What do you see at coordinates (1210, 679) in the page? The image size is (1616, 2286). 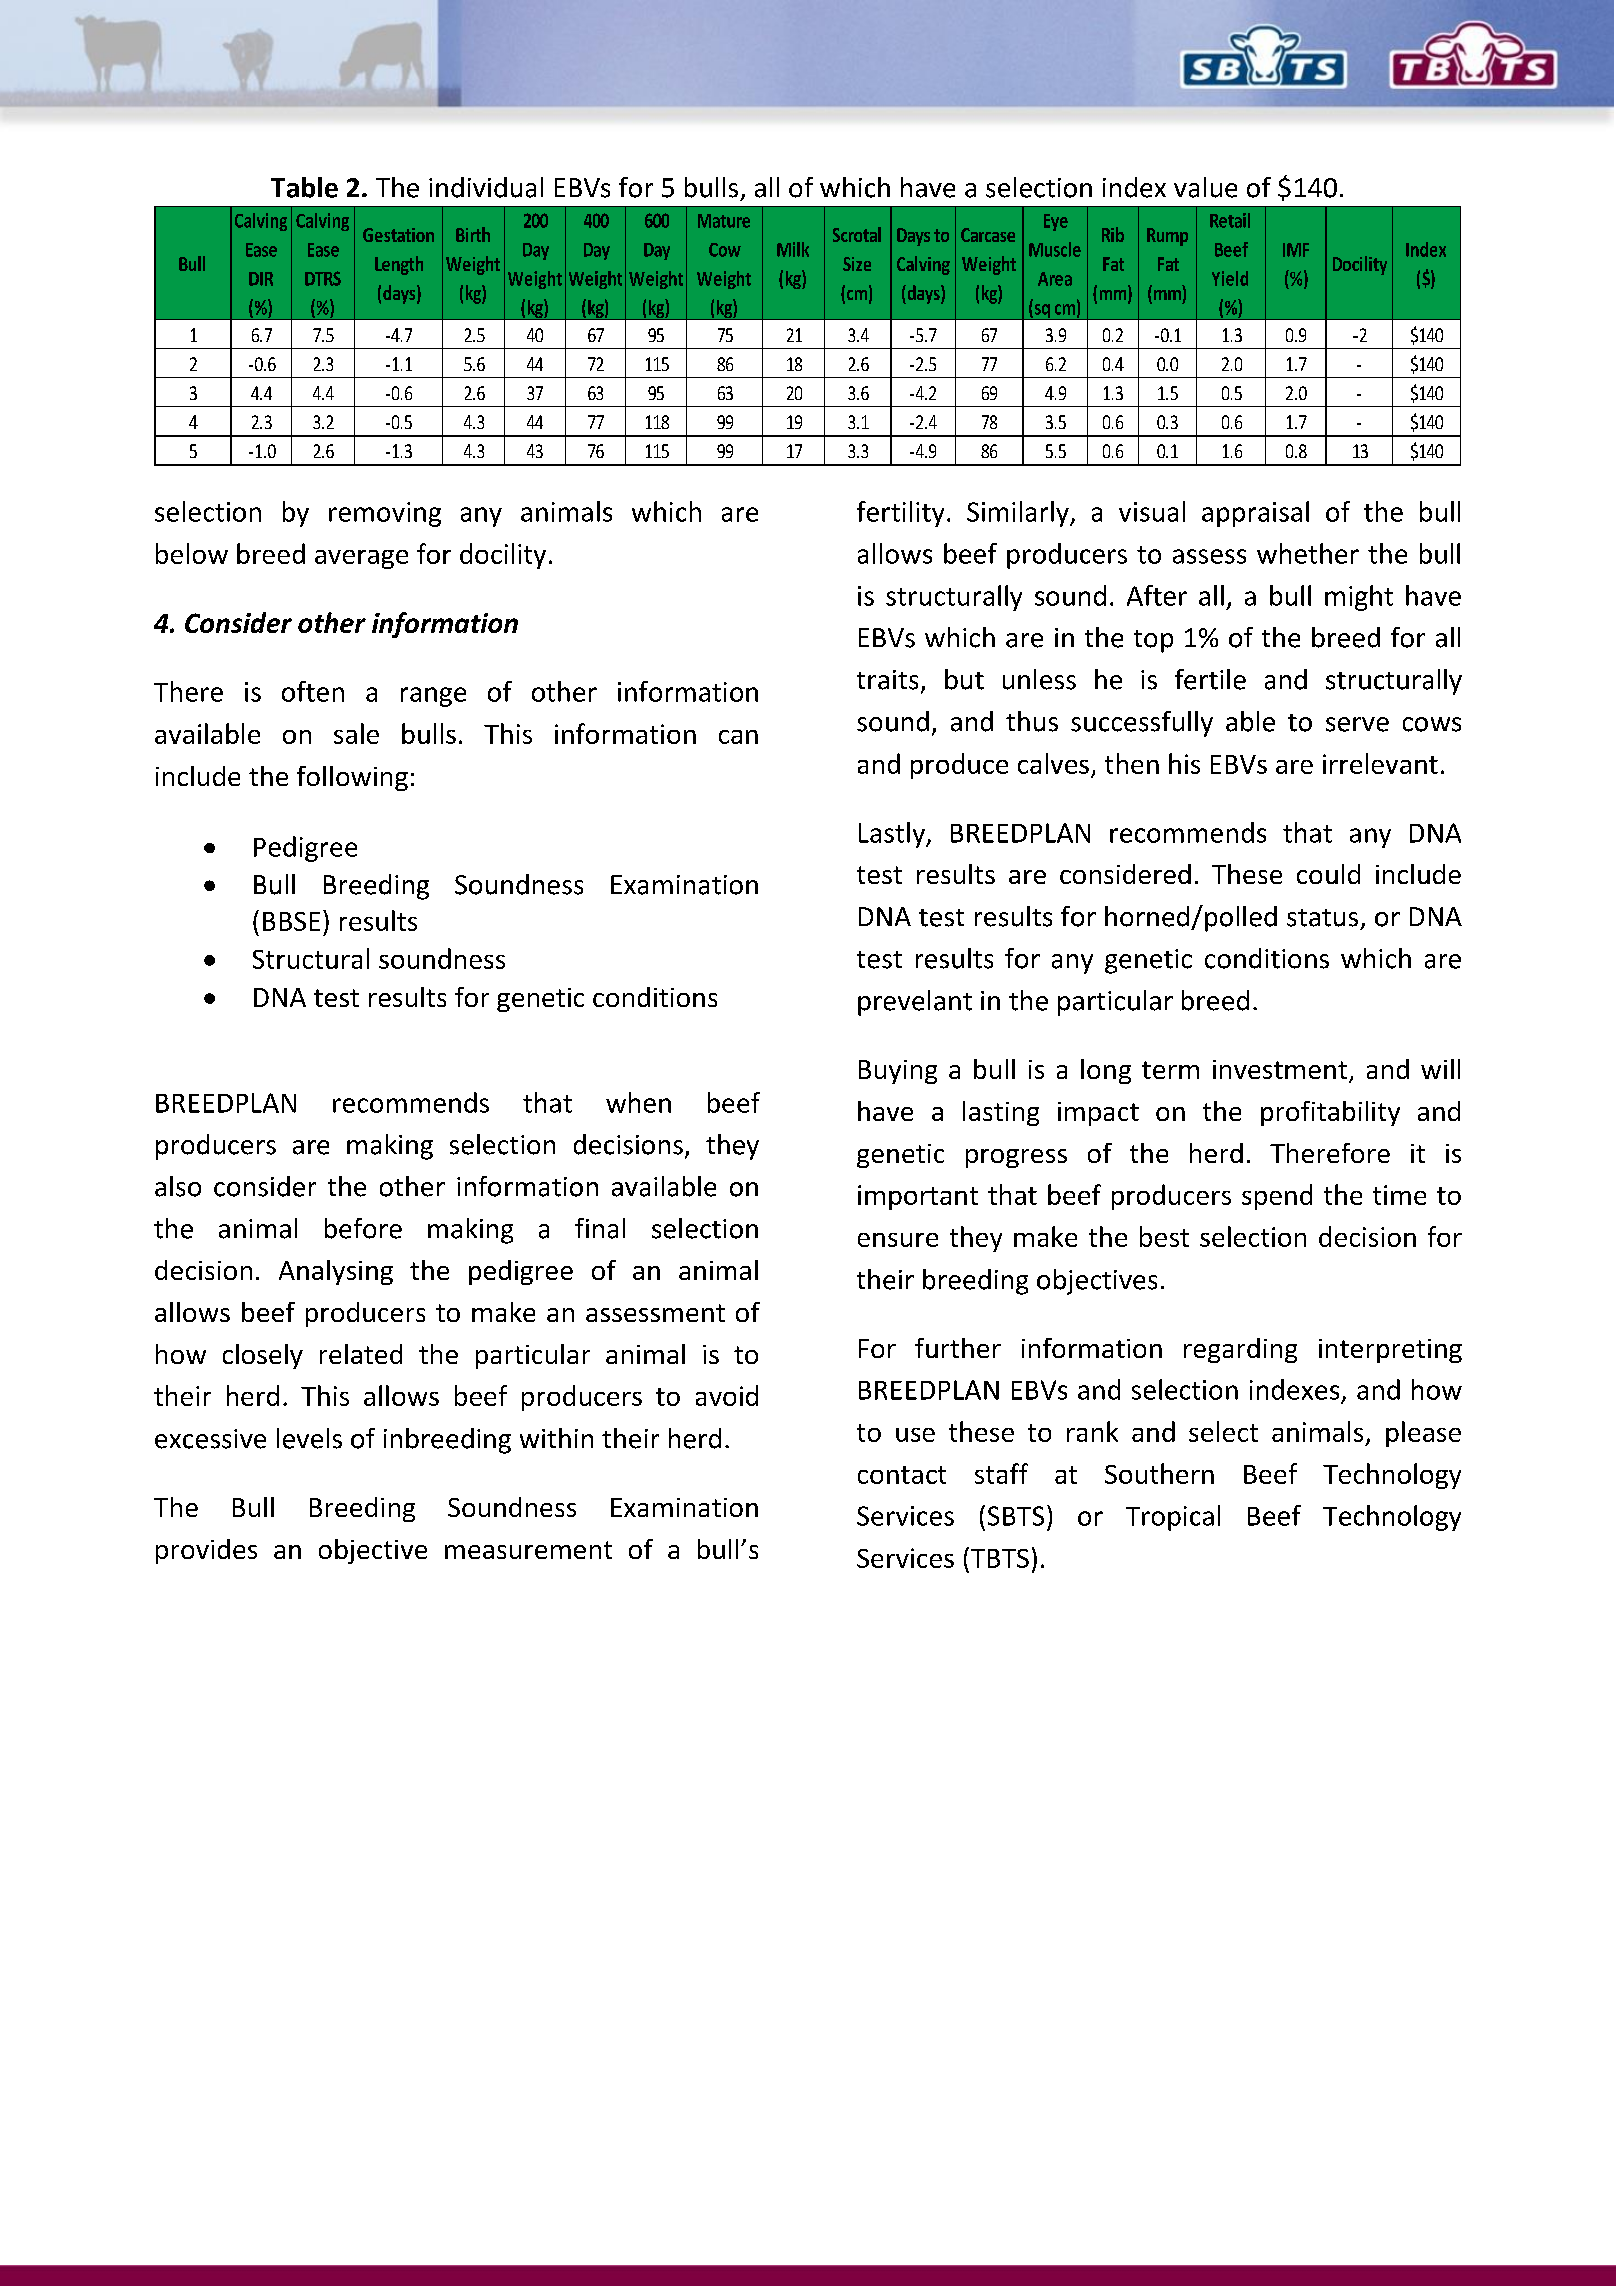 I see `fertile` at bounding box center [1210, 679].
